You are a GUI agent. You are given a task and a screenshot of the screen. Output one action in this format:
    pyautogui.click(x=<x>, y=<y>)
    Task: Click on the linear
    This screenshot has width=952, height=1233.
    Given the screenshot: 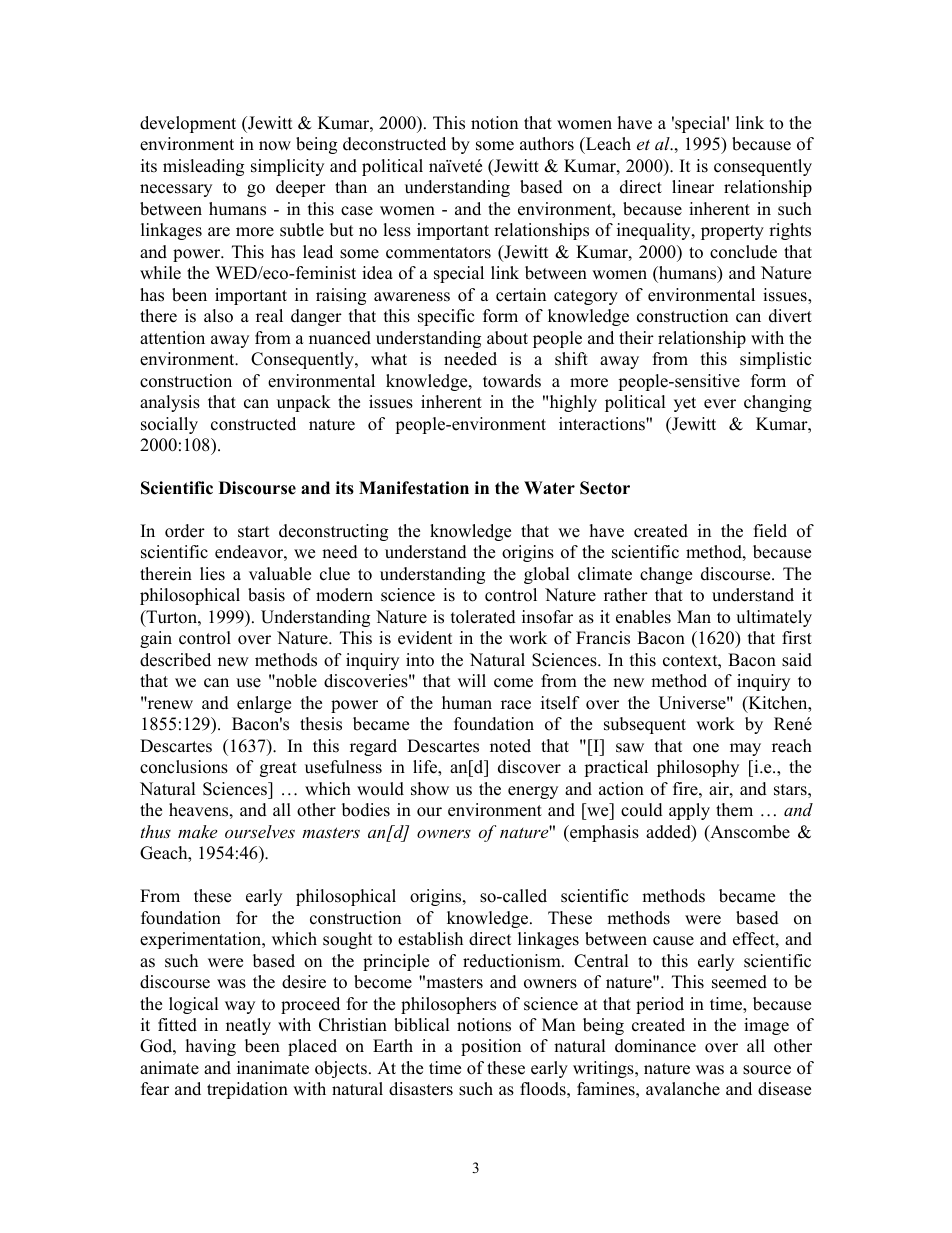 What is the action you would take?
    pyautogui.click(x=693, y=187)
